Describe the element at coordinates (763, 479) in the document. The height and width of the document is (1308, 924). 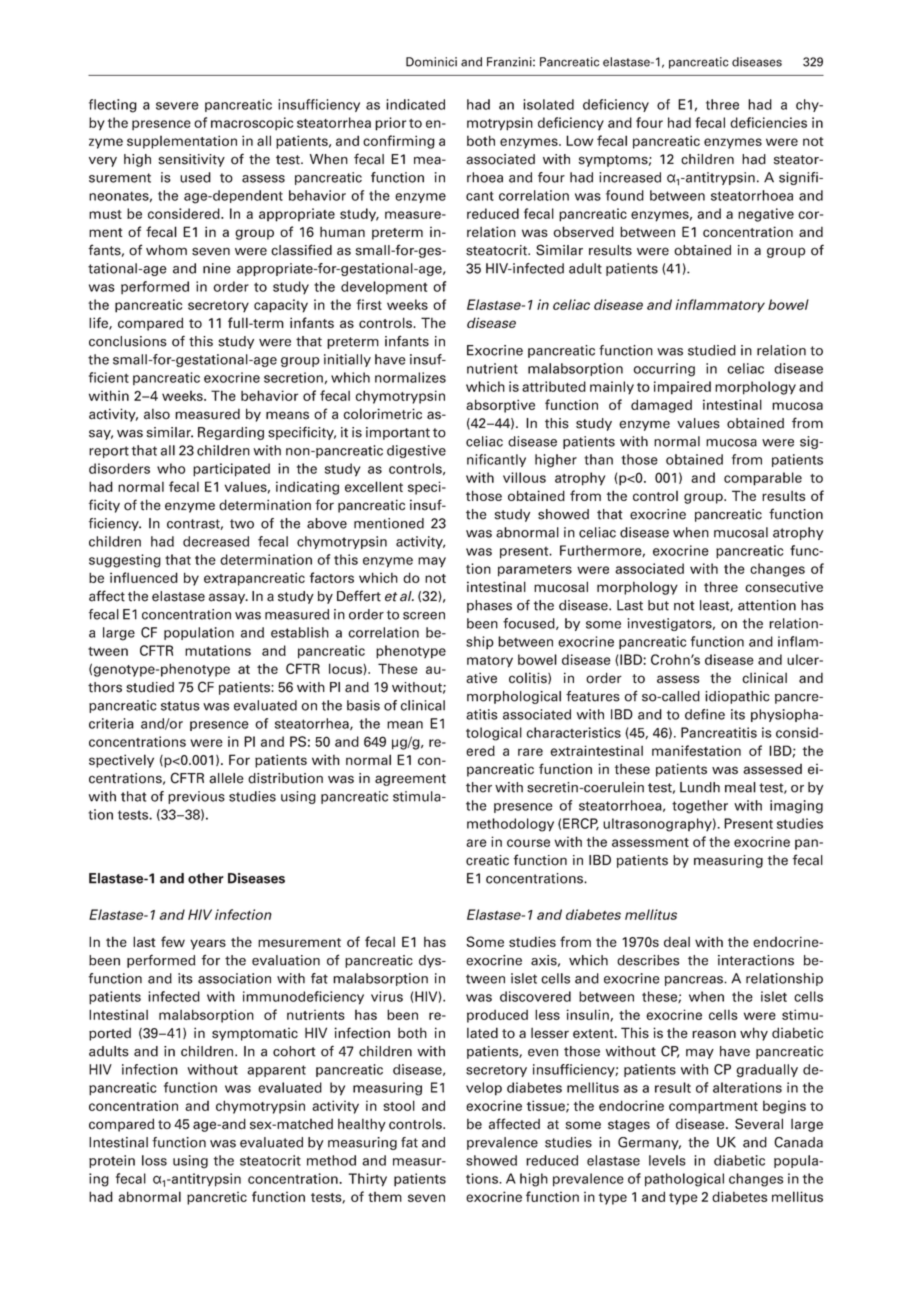
I see `comparable` at that location.
